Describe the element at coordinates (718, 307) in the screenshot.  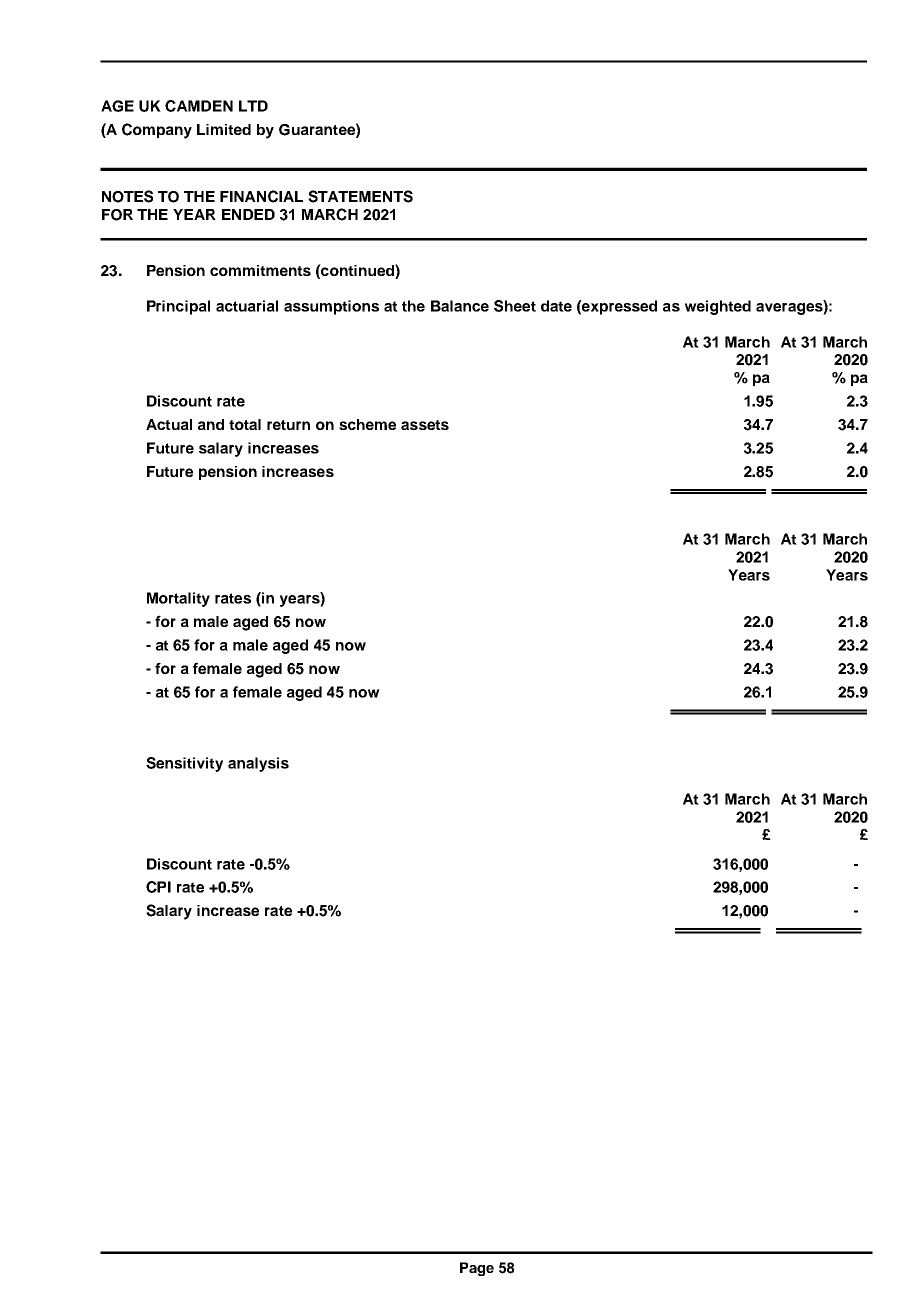
I see `weighted` at that location.
